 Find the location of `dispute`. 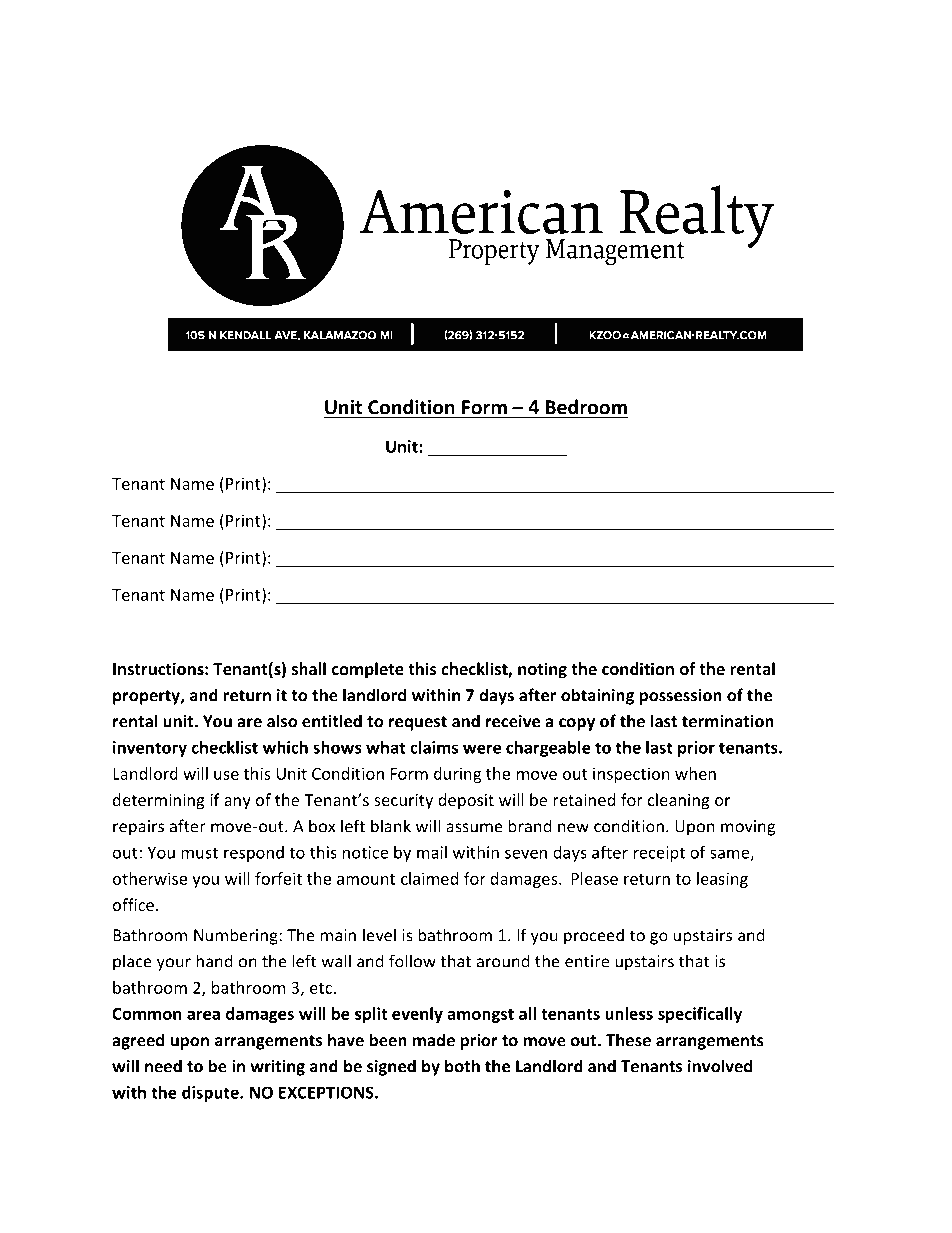

dispute is located at coordinates (211, 1094).
